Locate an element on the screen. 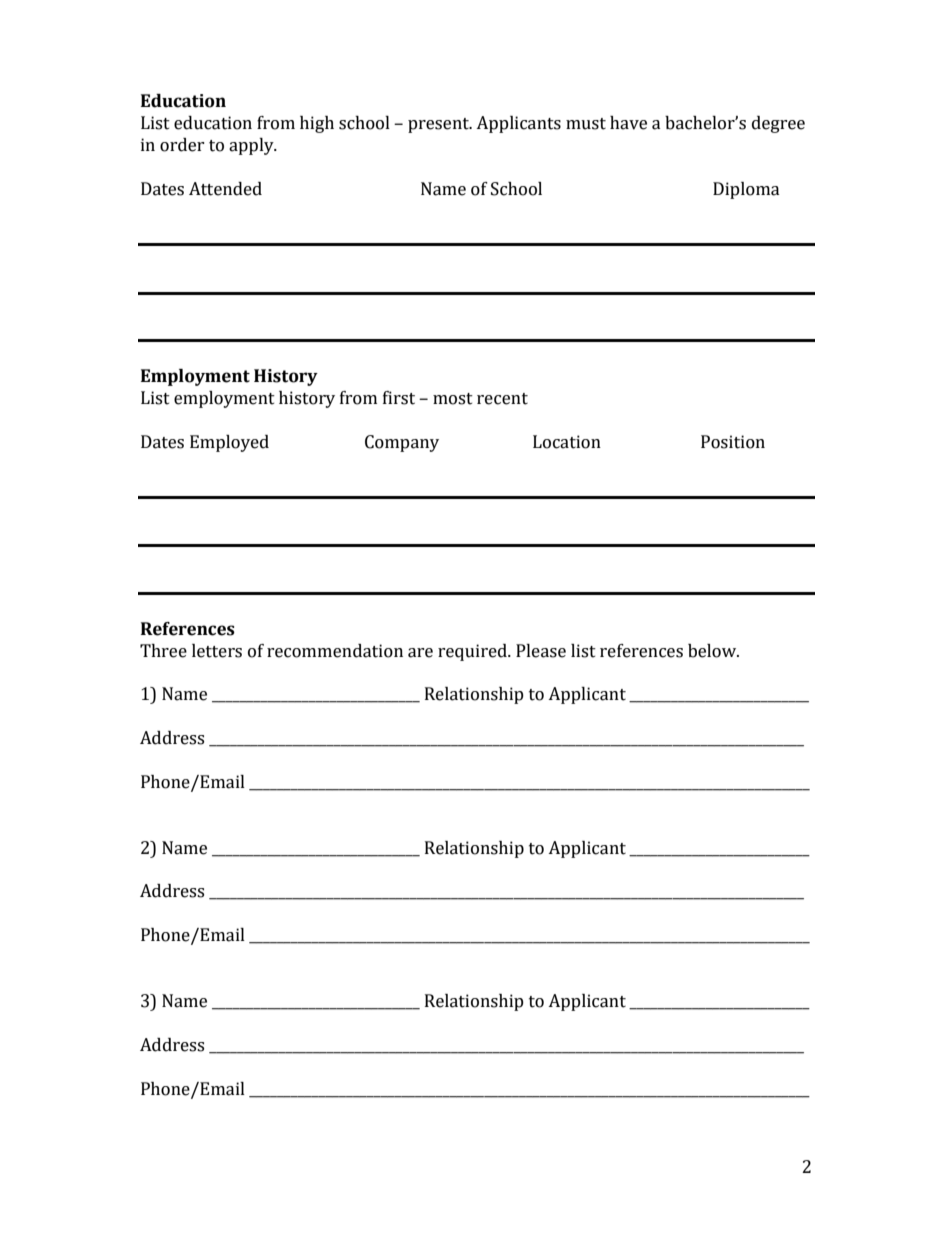 Image resolution: width=952 pixels, height=1233 pixels. apply is located at coordinates (252, 146).
